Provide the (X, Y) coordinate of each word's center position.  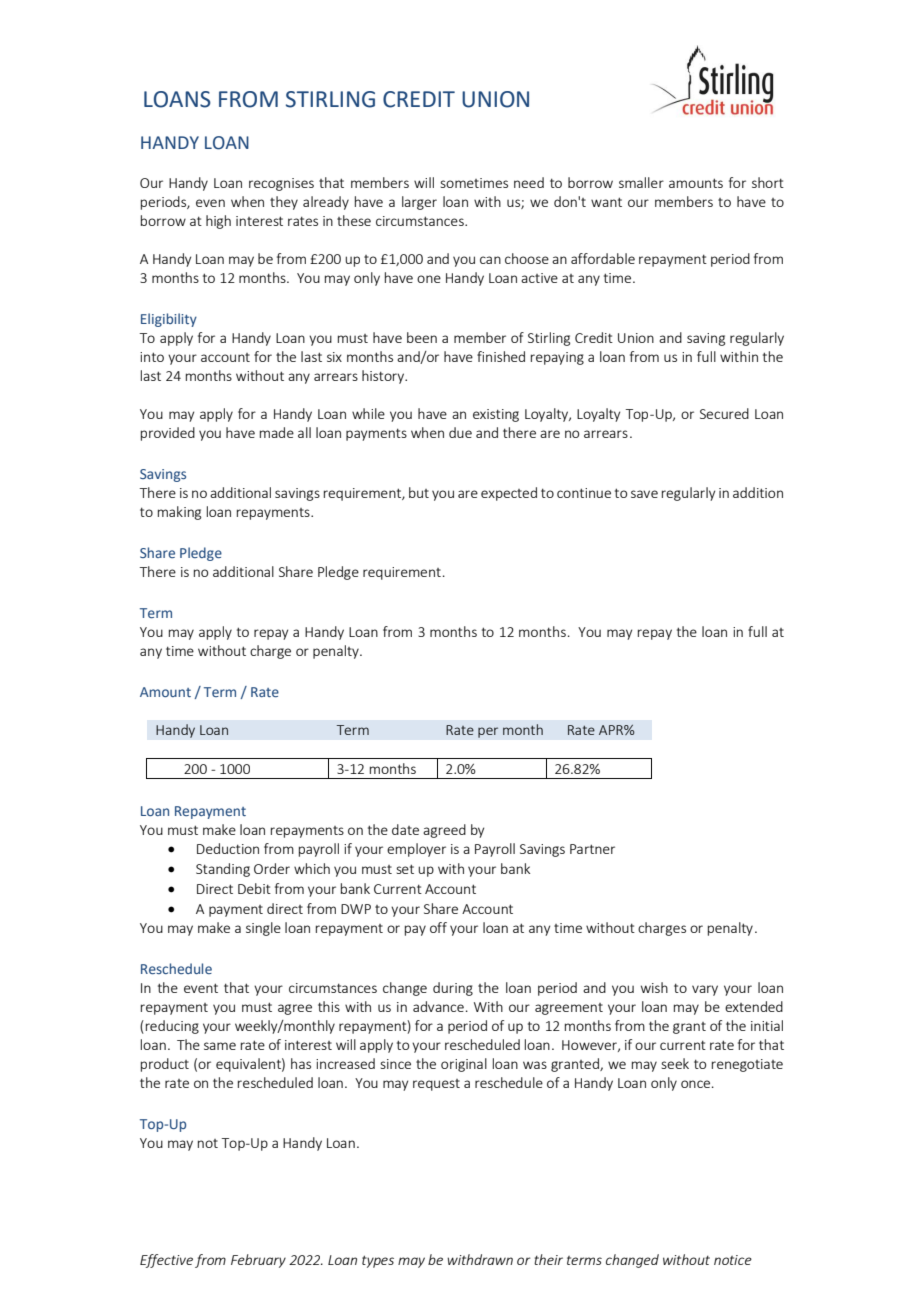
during (453, 989)
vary (705, 990)
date (405, 829)
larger (419, 203)
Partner (592, 849)
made (277, 432)
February (258, 1261)
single (263, 929)
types (378, 1261)
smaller (641, 182)
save (644, 494)
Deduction (228, 848)
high (218, 222)
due (460, 432)
